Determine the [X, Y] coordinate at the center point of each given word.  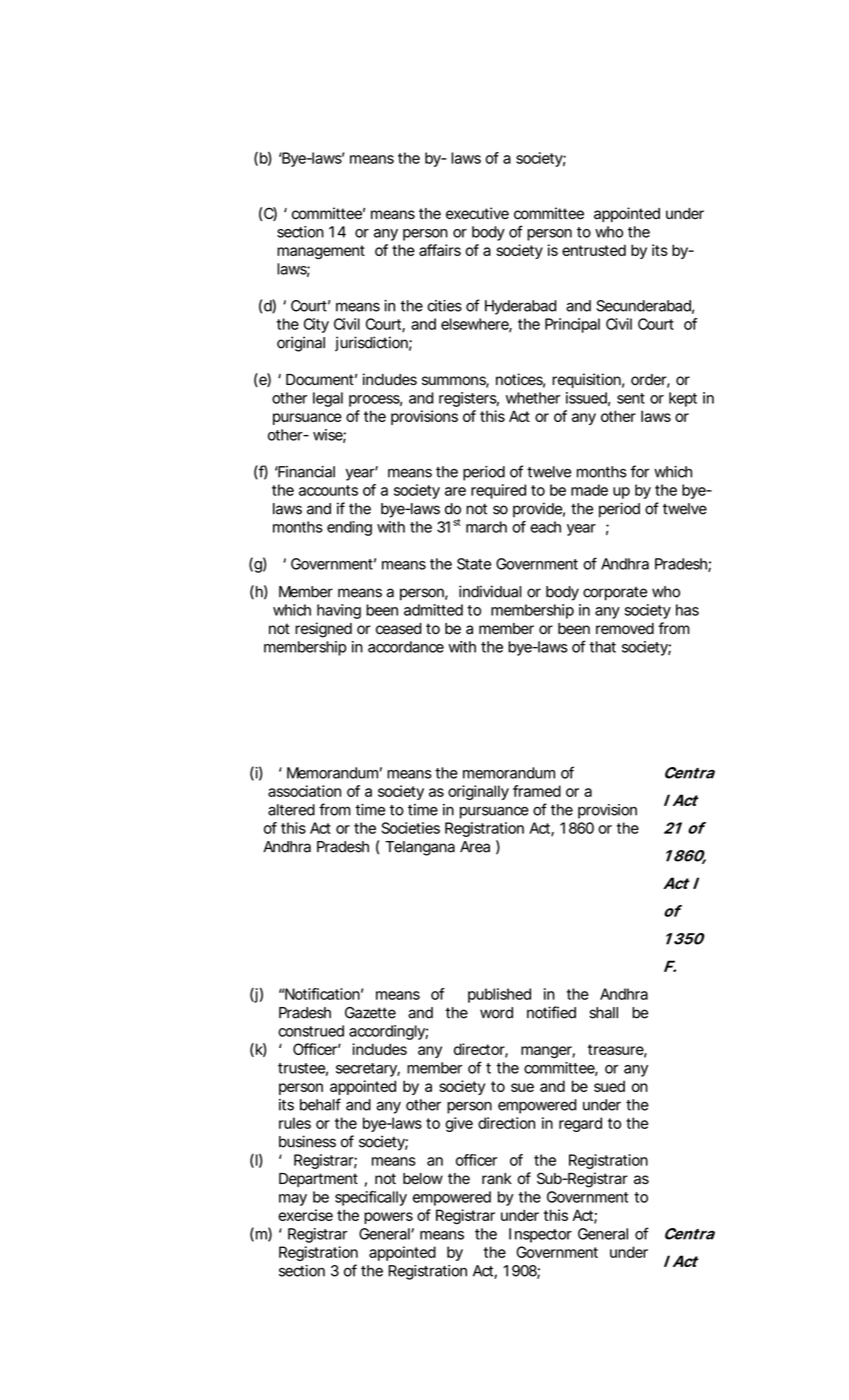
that [602, 647]
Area [475, 847]
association [304, 791]
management [321, 252]
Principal [572, 325]
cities [444, 306]
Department [318, 1180]
